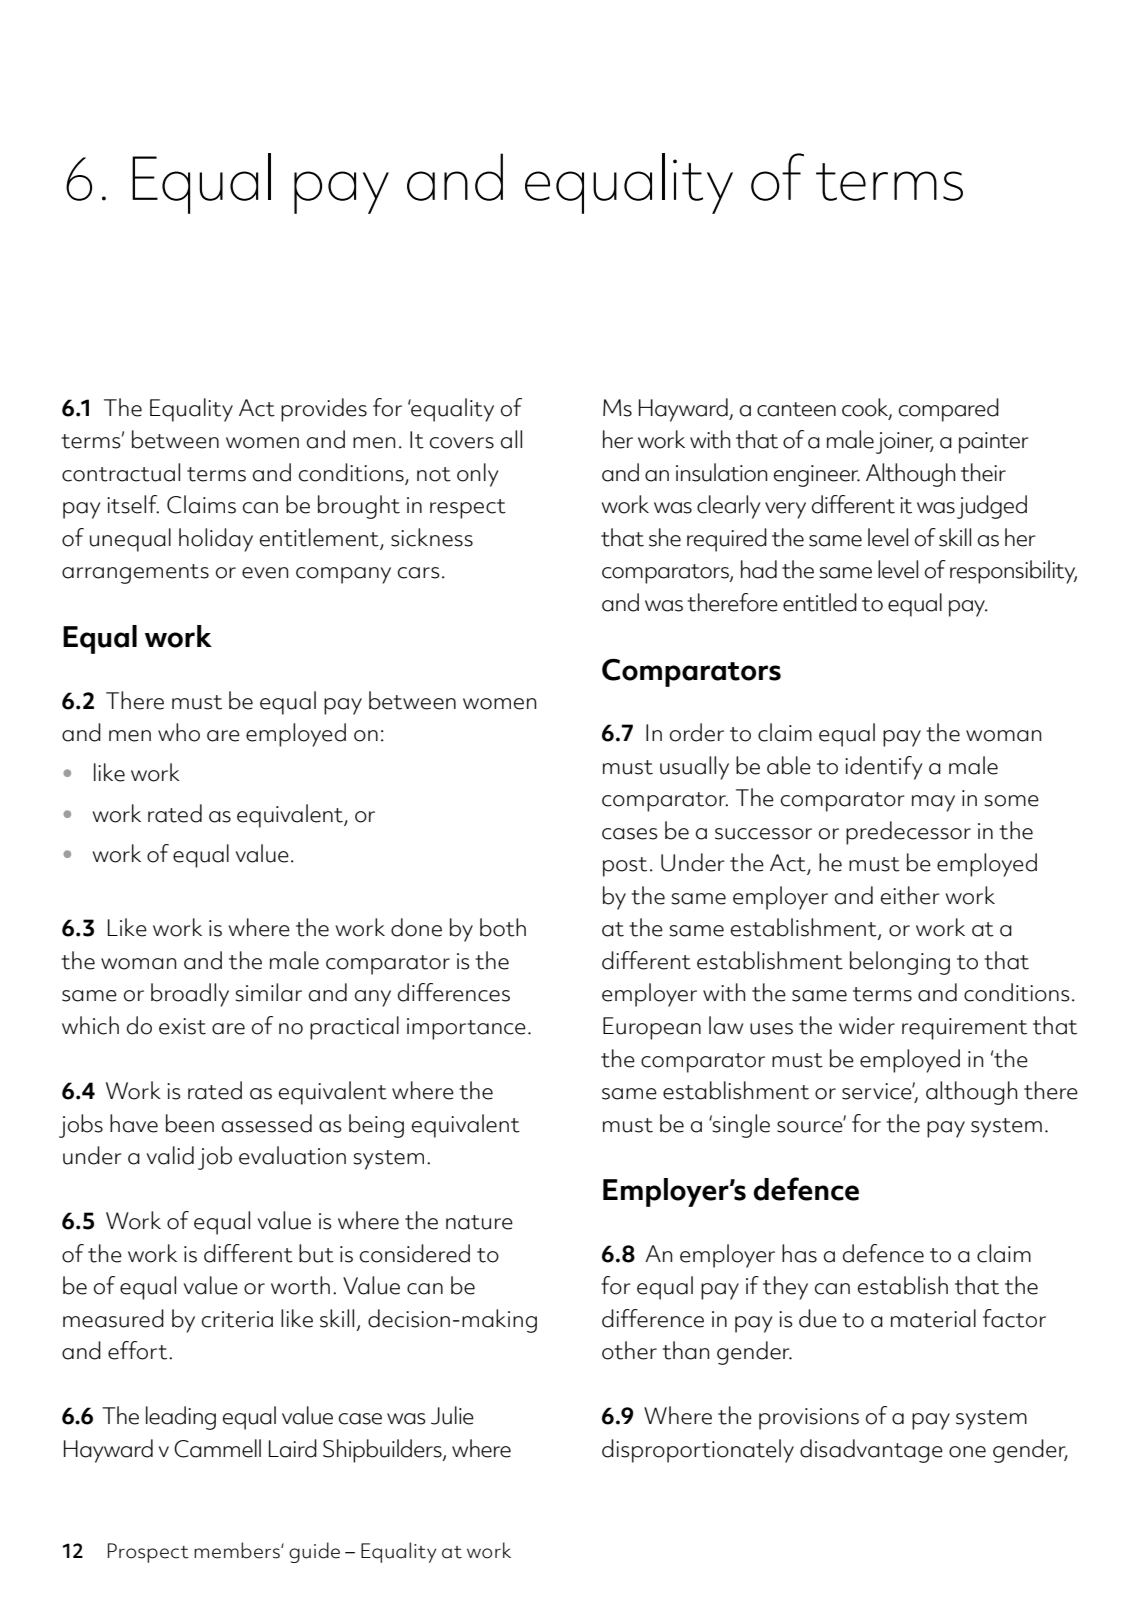 The image size is (1141, 1614). Describe the element at coordinates (871, 1451) in the screenshot. I see `disadvantage` at that location.
